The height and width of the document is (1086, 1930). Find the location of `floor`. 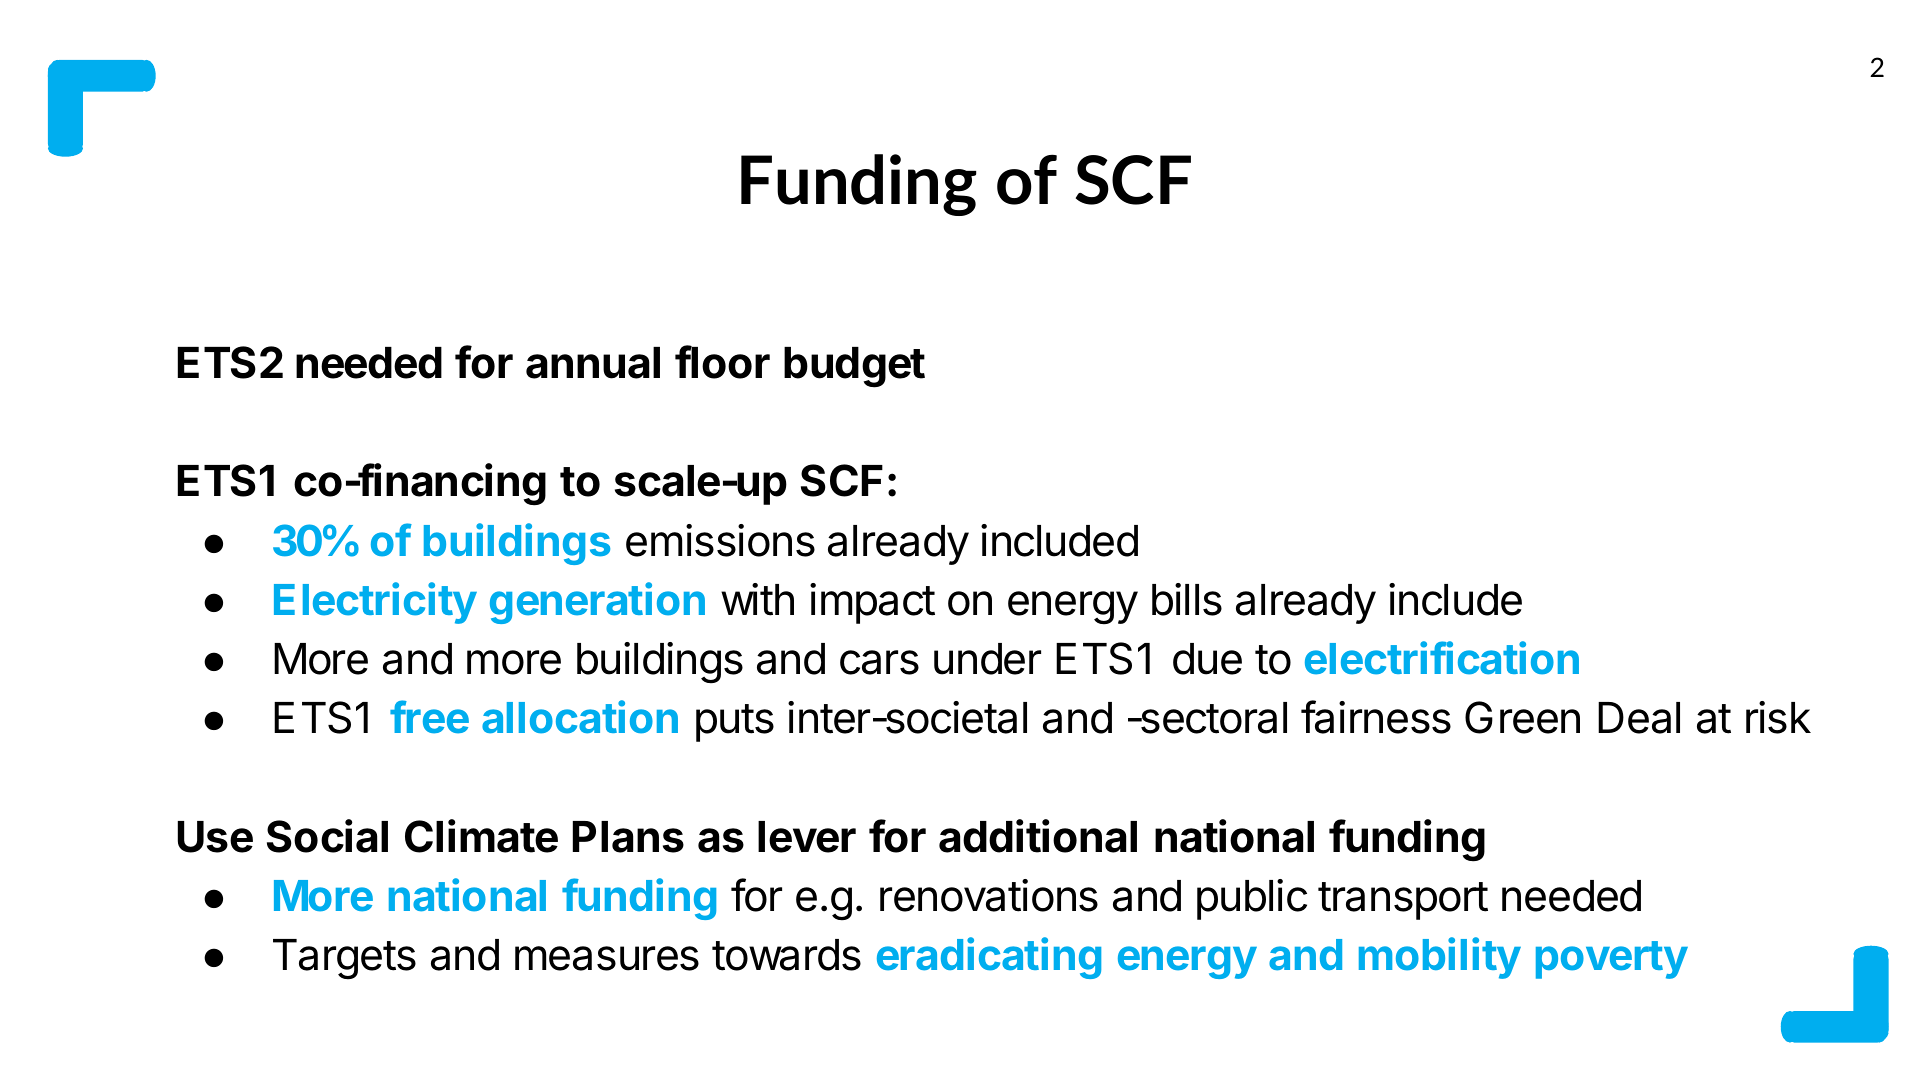

floor is located at coordinates (722, 362).
